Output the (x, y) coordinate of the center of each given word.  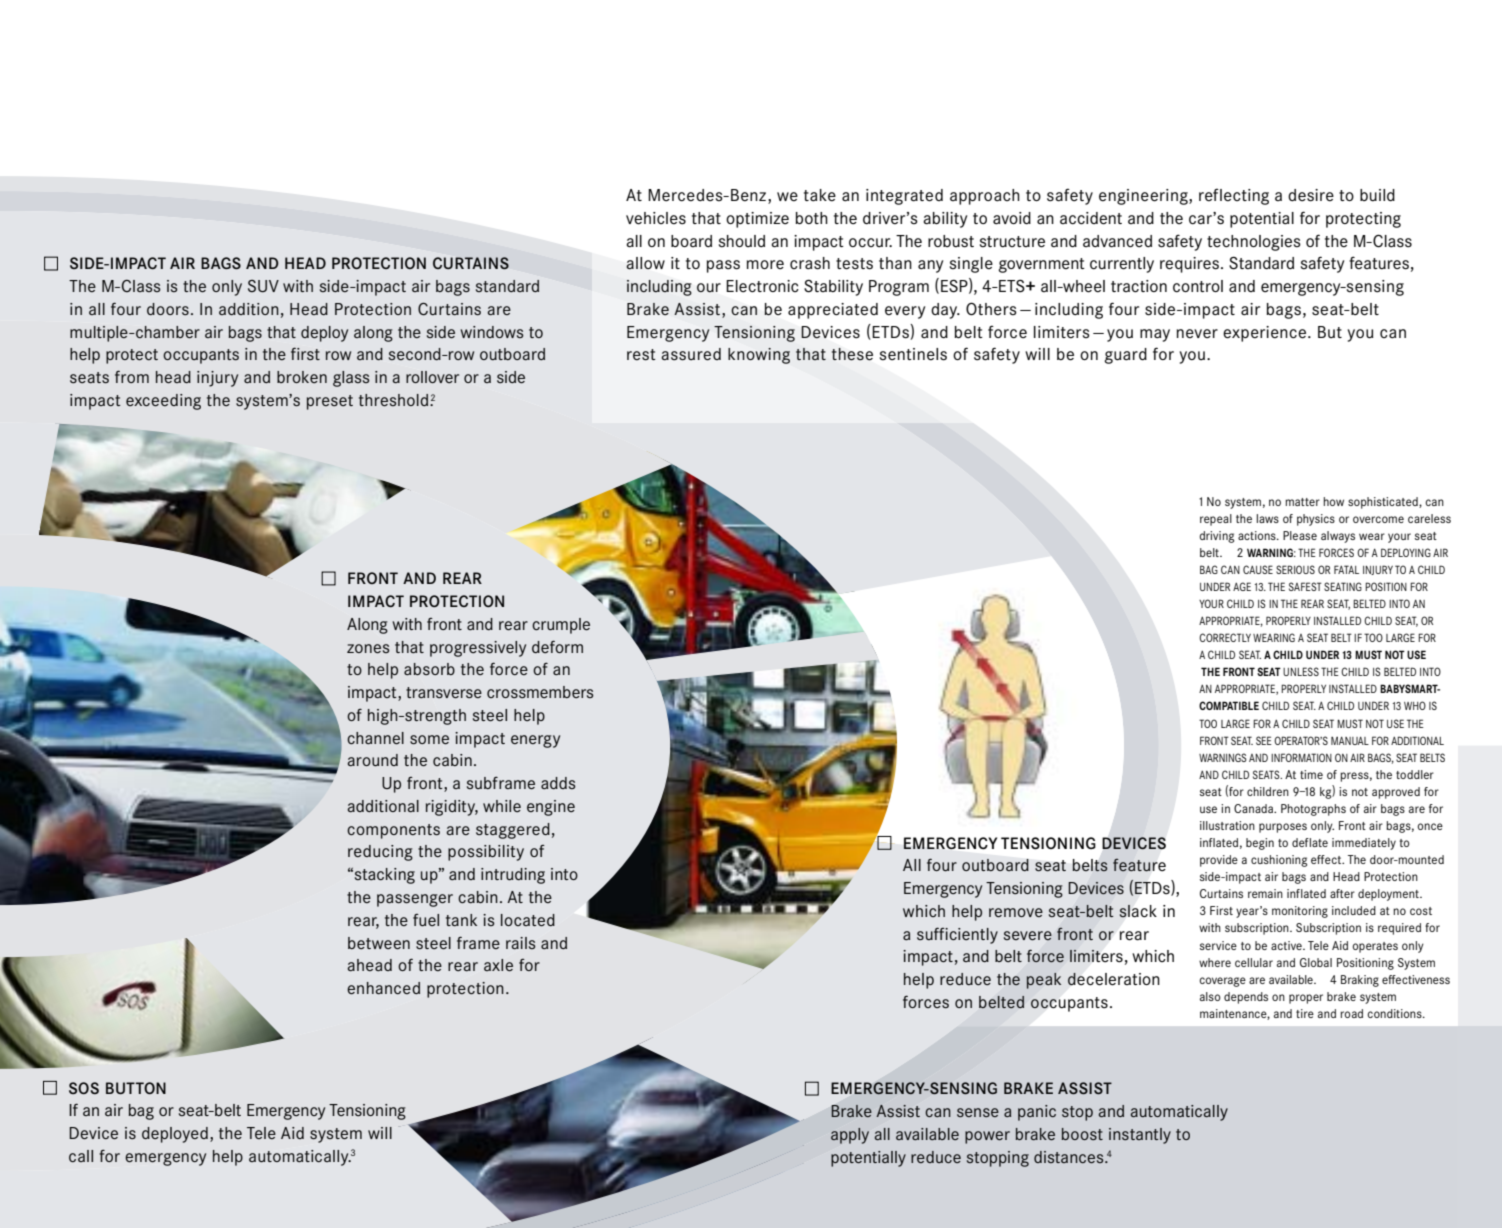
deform (557, 646)
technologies (1254, 243)
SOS (84, 1088)
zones (368, 648)
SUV (263, 286)
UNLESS (1301, 671)
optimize (757, 220)
